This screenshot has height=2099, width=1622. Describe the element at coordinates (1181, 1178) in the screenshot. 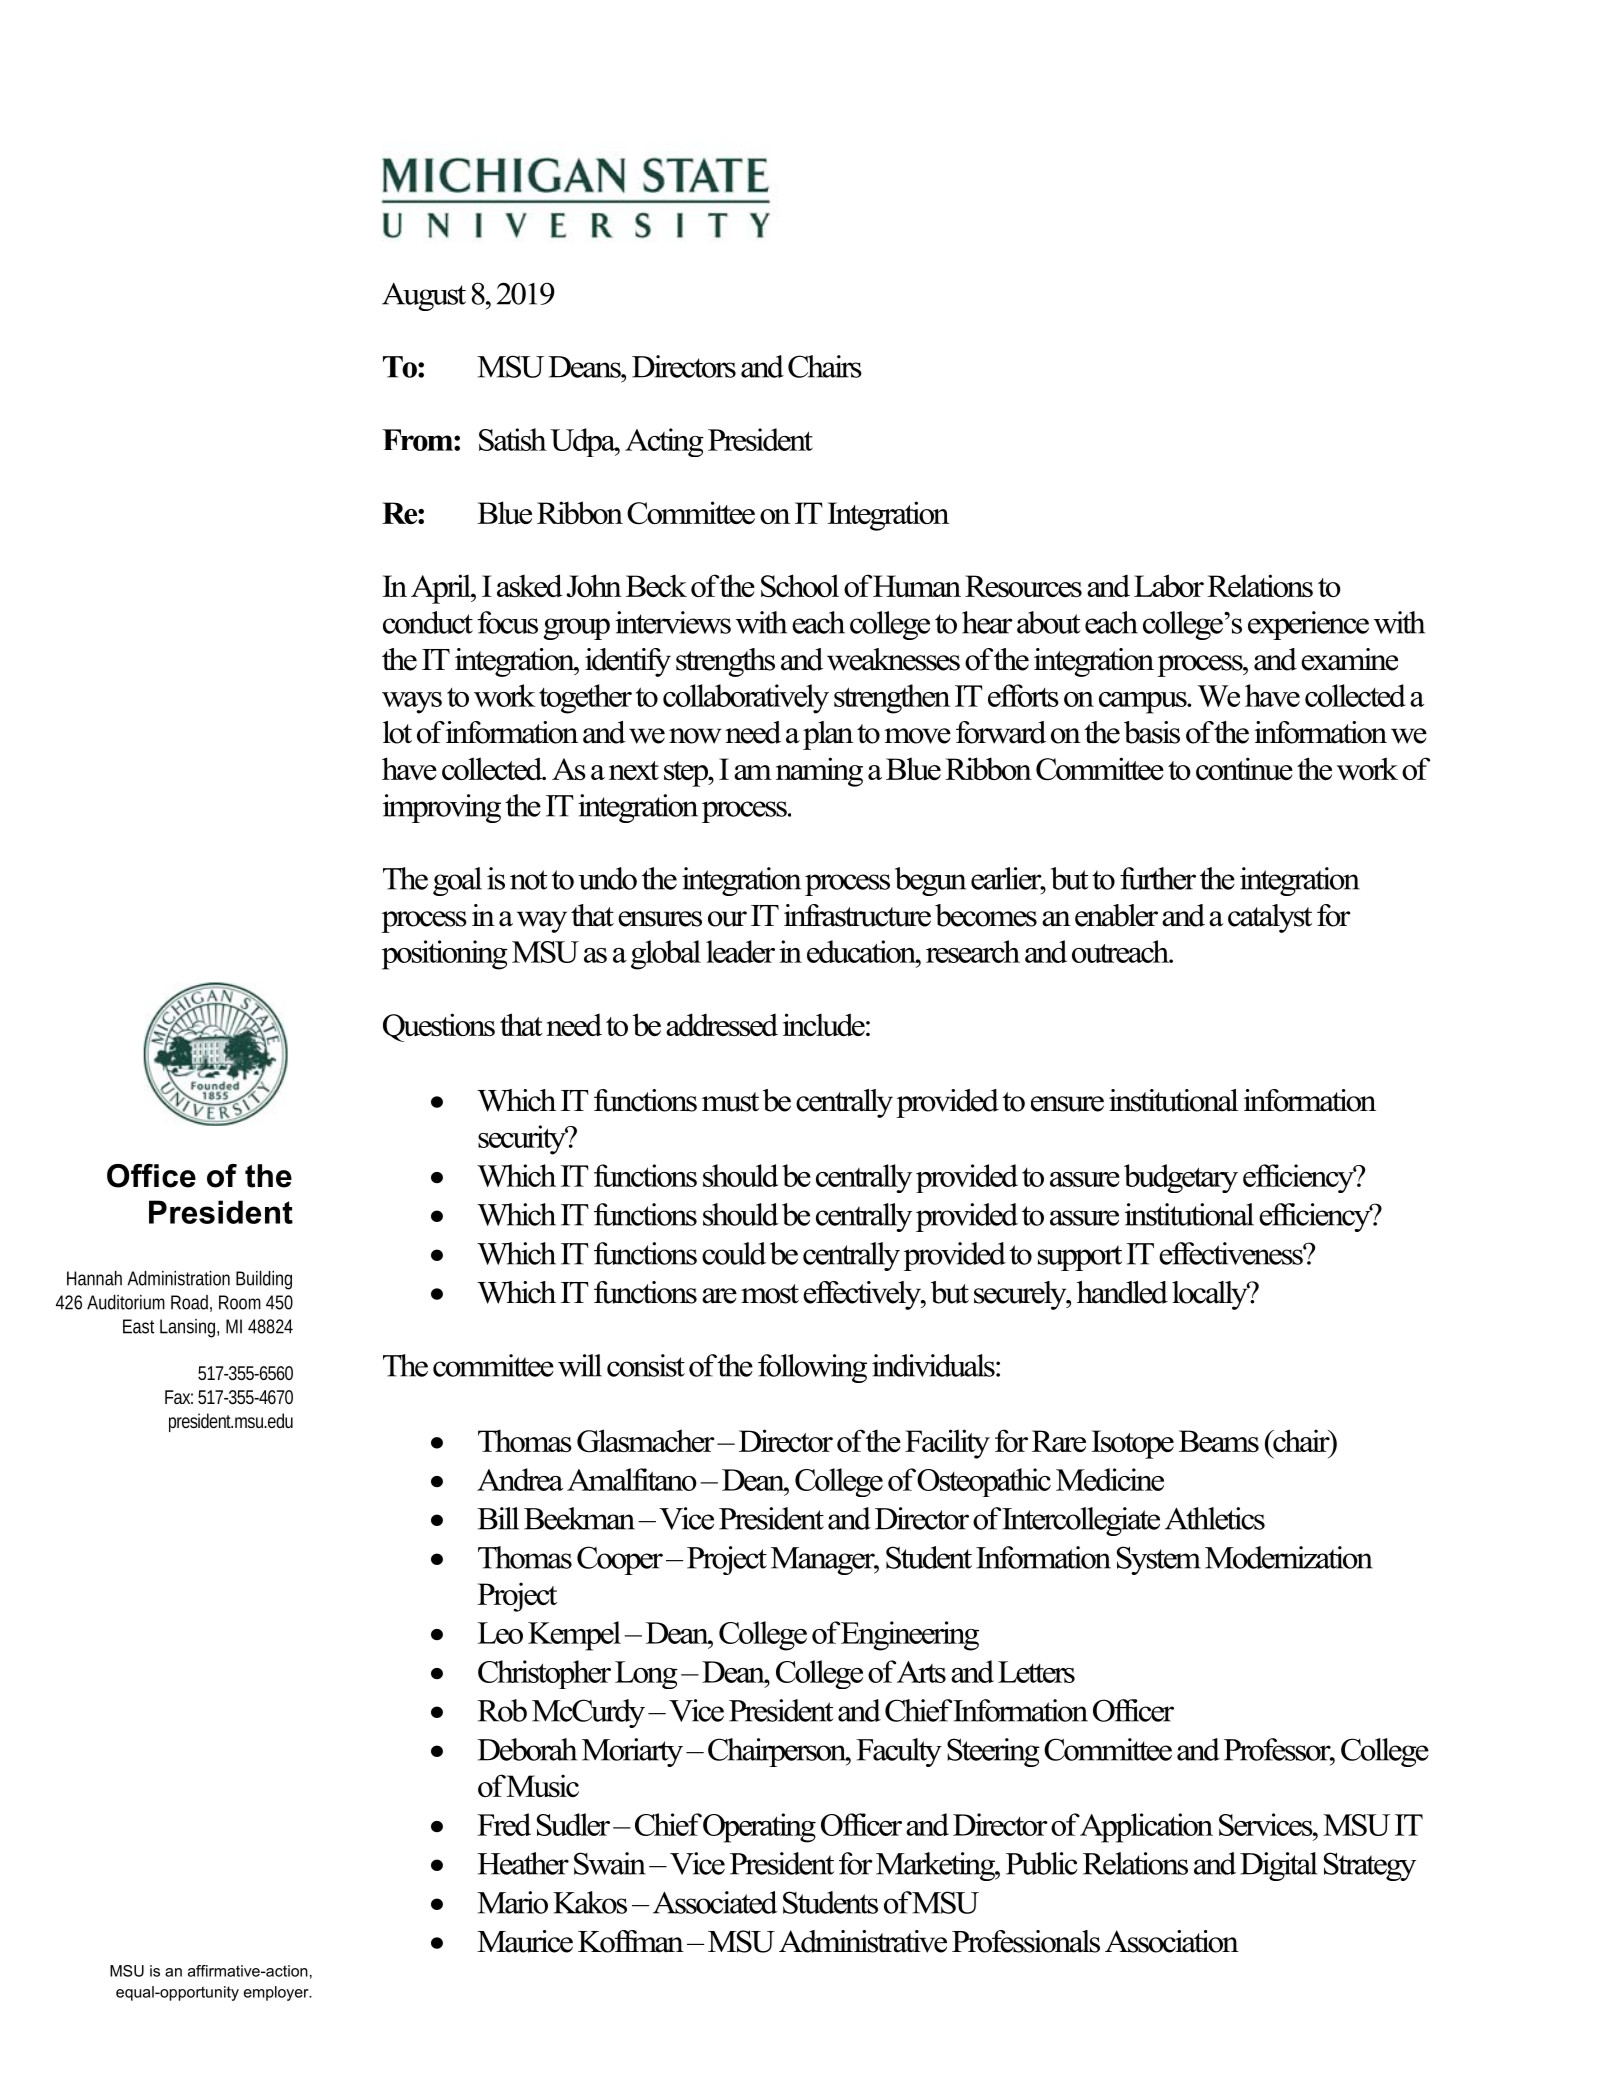

I see `budgetary` at that location.
